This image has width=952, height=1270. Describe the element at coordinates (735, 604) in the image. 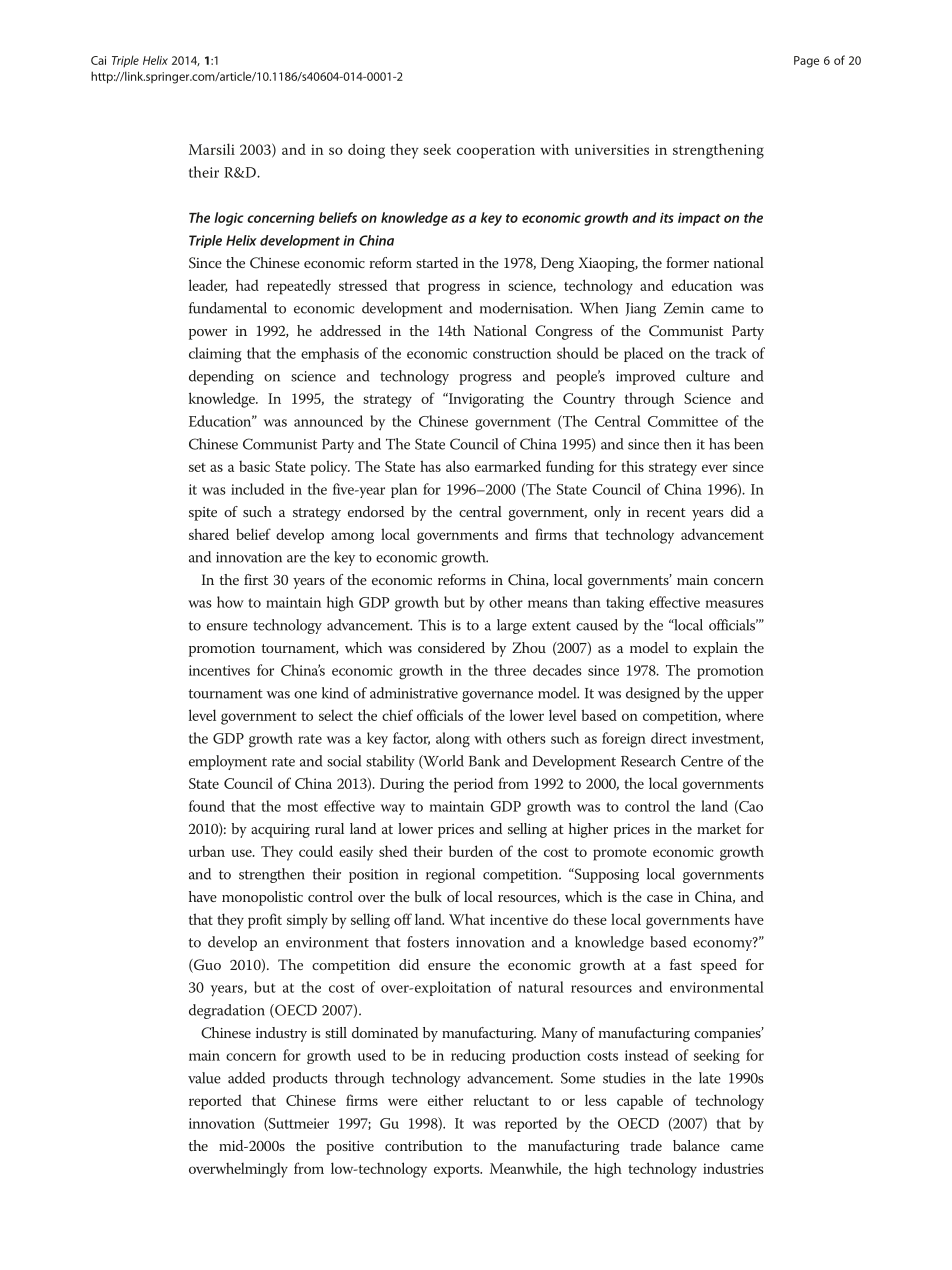

I see `measures` at that location.
